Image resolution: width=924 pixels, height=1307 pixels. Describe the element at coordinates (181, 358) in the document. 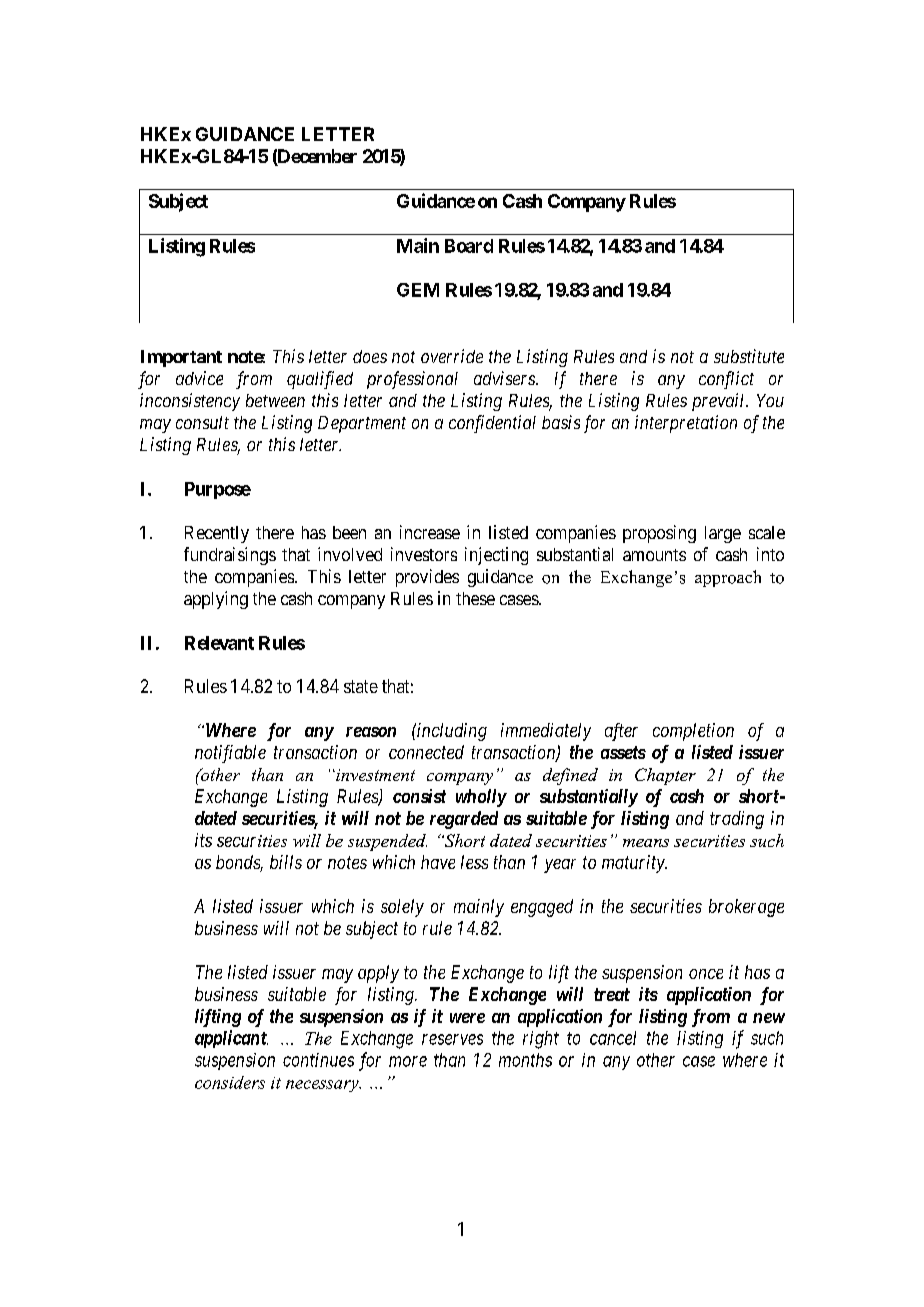

I see `Important` at that location.
